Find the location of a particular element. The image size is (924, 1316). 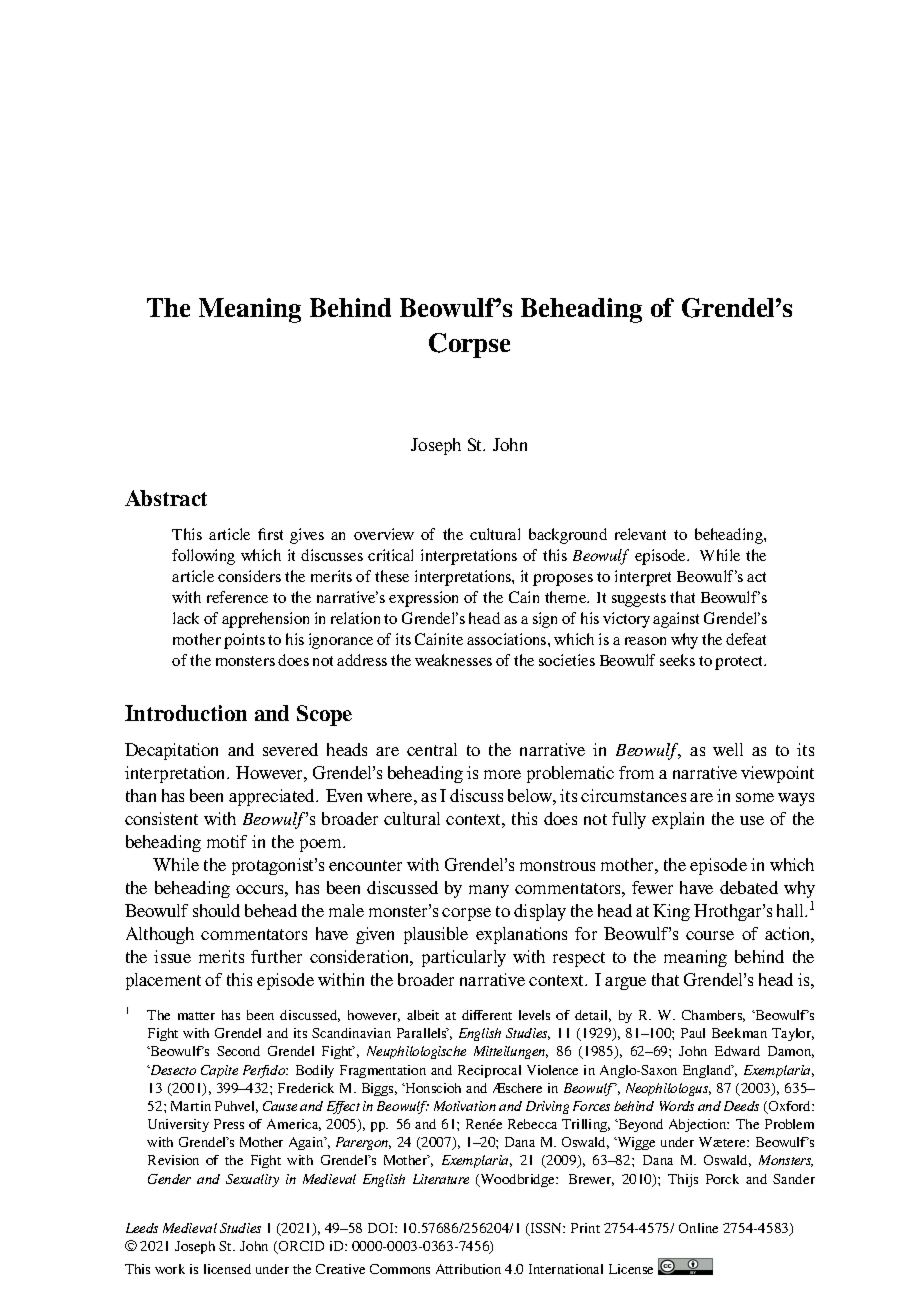

overview is located at coordinates (384, 534).
